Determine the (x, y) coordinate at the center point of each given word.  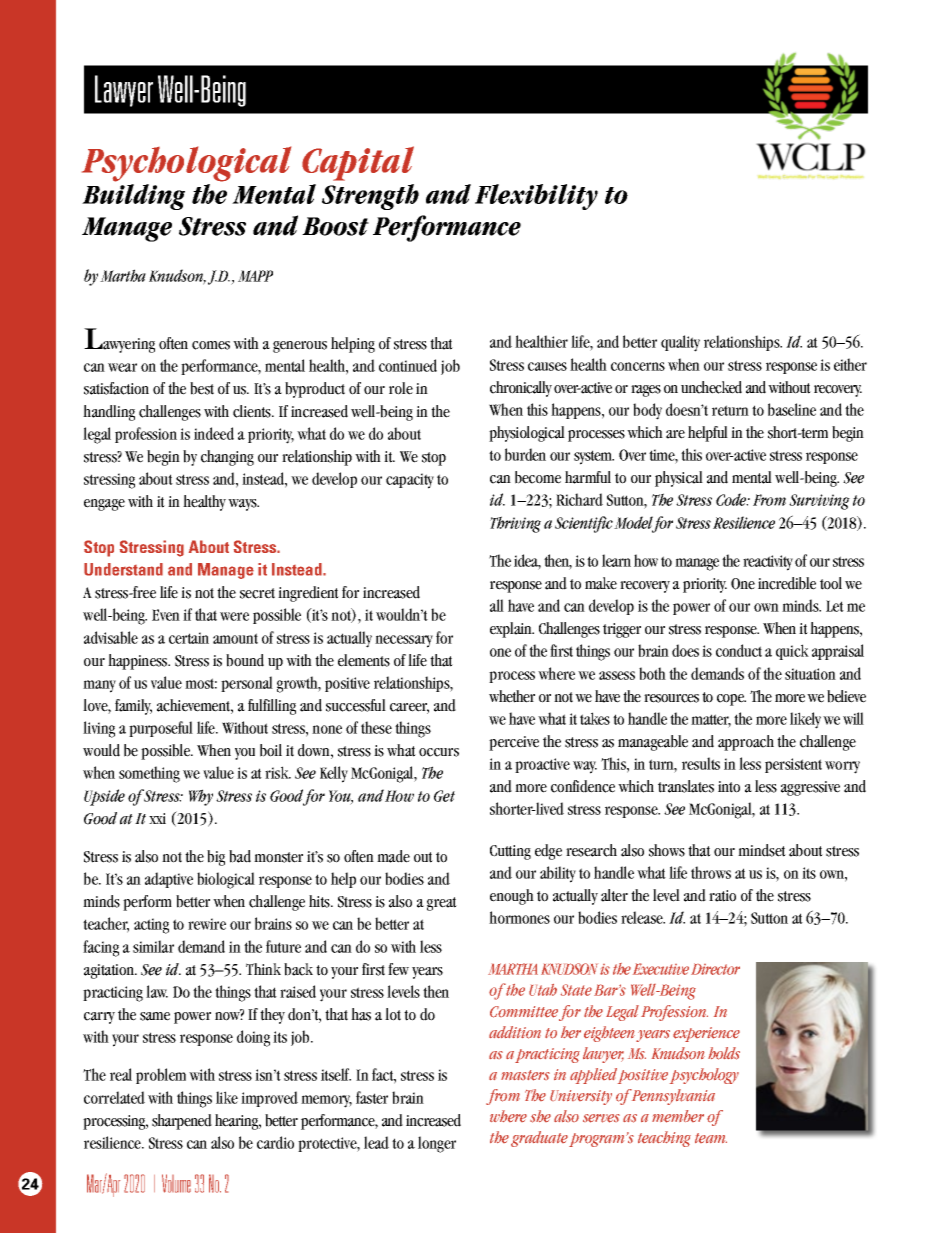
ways (243, 505)
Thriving (515, 524)
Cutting (510, 852)
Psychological (186, 164)
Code (732, 499)
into (729, 787)
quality (680, 343)
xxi (157, 818)
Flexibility (536, 197)
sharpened (182, 1122)
